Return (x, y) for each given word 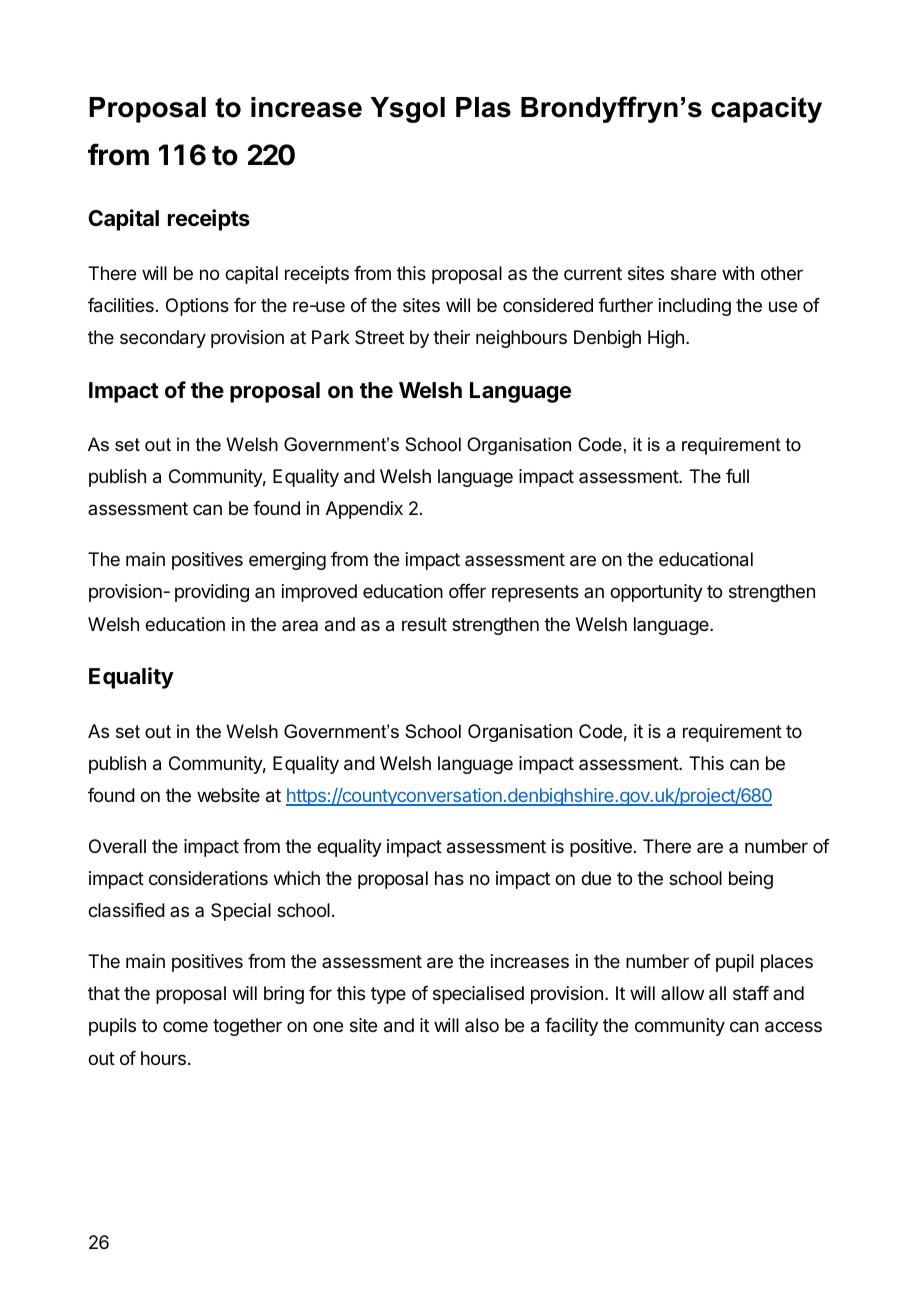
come (185, 1026)
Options (197, 307)
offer (467, 591)
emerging (287, 561)
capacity (766, 110)
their (451, 337)
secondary (163, 339)
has (449, 878)
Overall (117, 846)
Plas (483, 107)
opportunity (656, 593)
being (751, 880)
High (666, 339)
